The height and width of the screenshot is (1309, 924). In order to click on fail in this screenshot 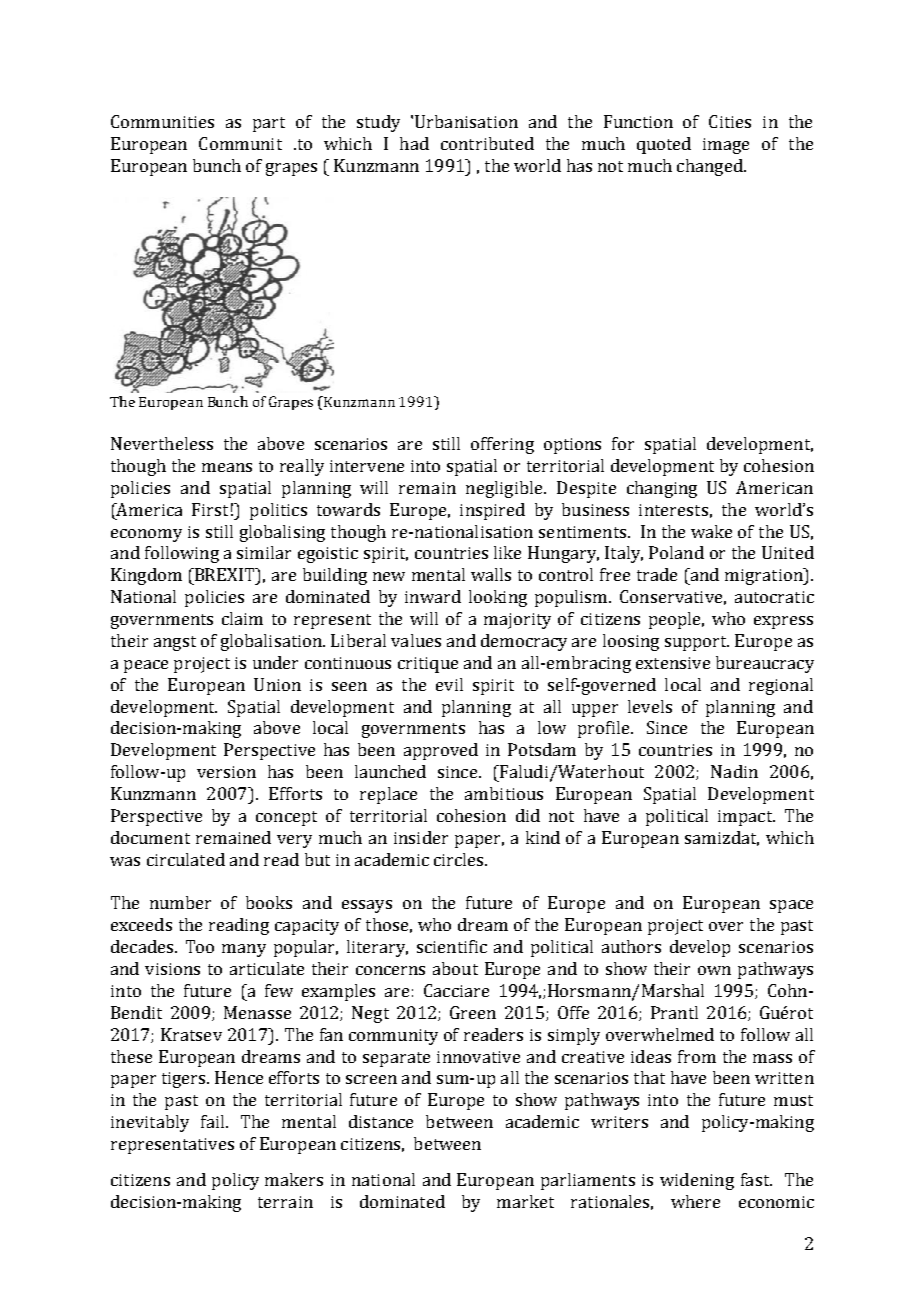, I will do `click(214, 1121)`.
